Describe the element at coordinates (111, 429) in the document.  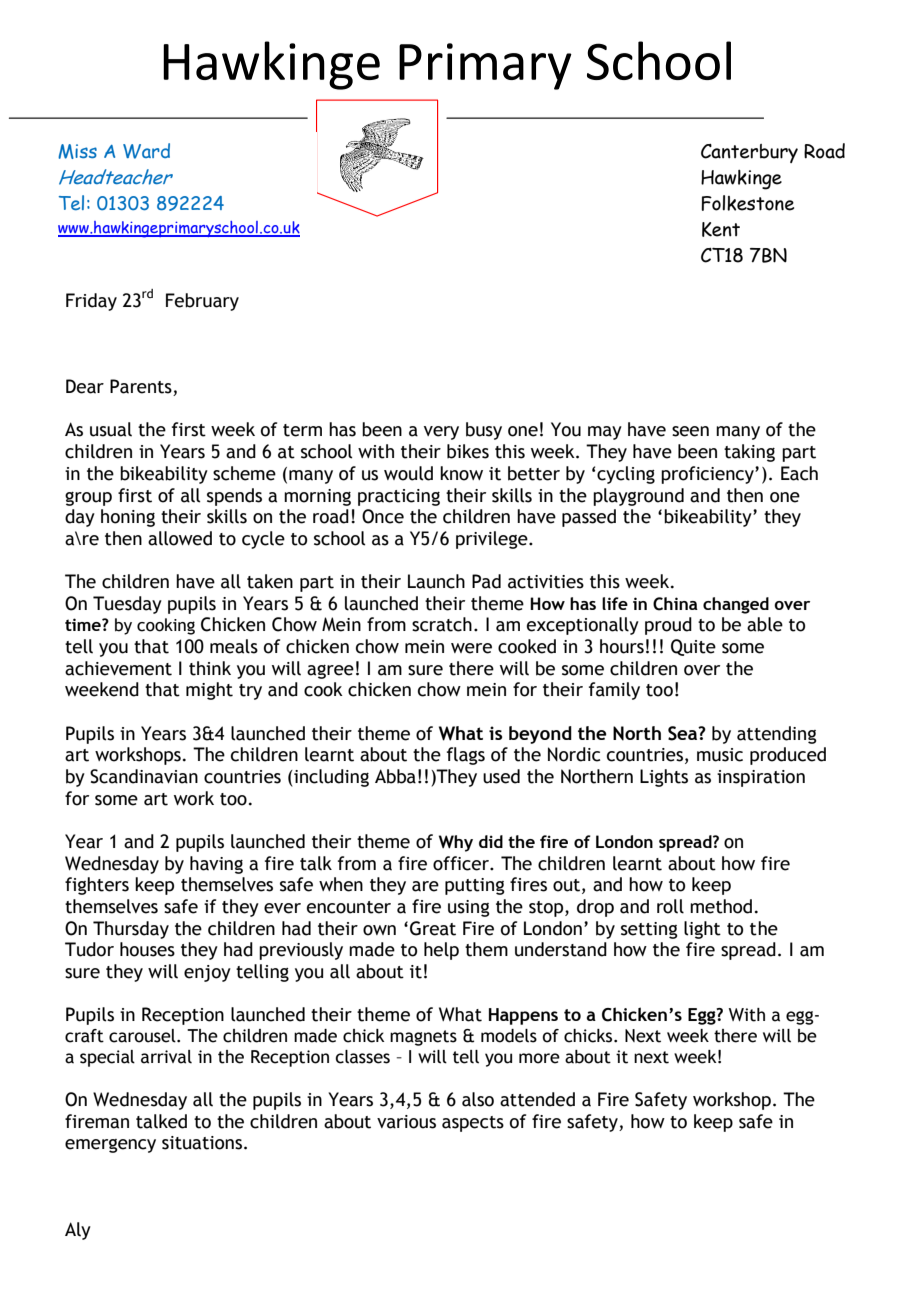
I see `usual` at that location.
